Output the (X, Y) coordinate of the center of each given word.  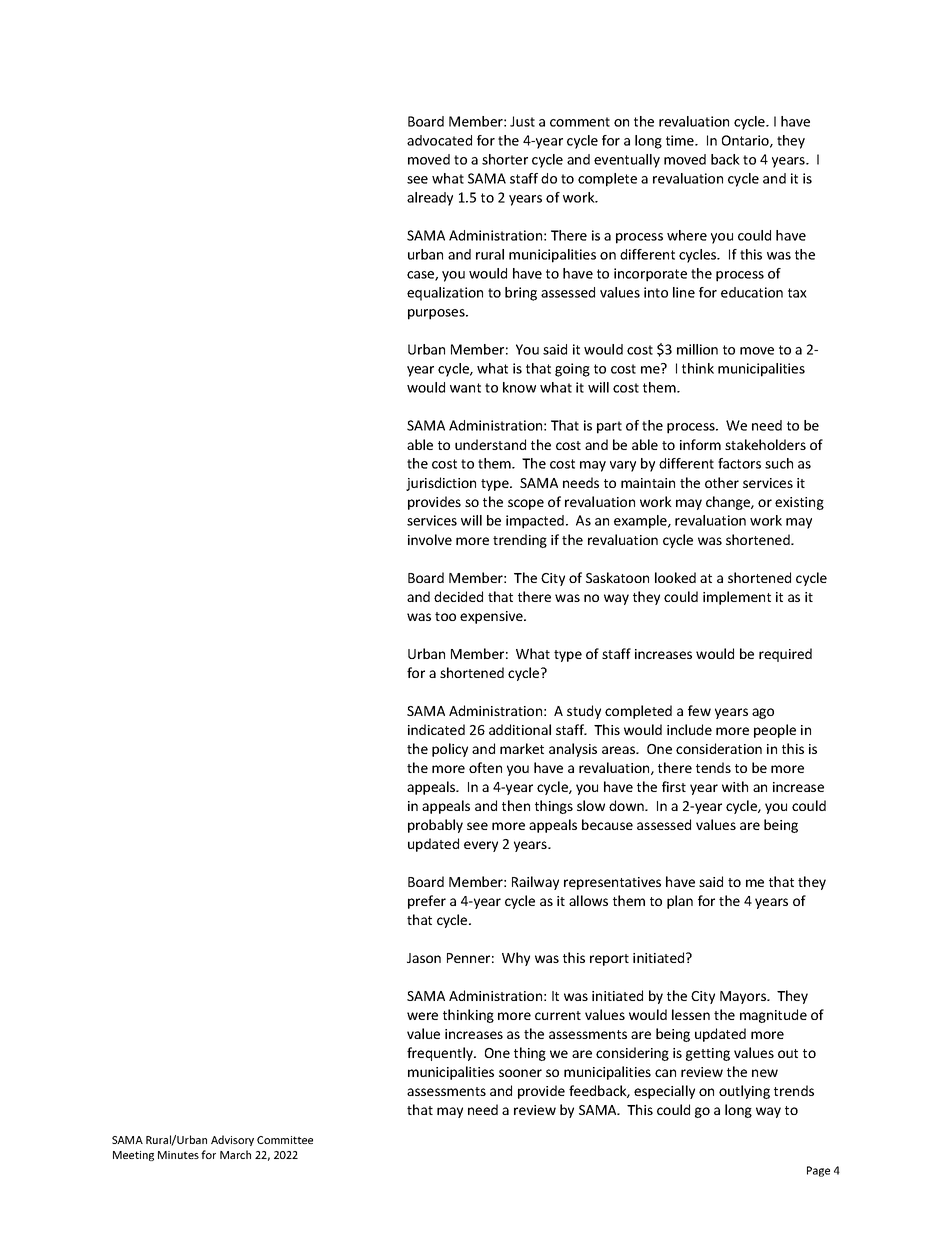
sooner (520, 1073)
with (735, 786)
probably (435, 826)
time (681, 140)
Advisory (232, 1140)
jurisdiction (441, 484)
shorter (505, 159)
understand (490, 444)
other (722, 482)
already (430, 199)
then (516, 805)
